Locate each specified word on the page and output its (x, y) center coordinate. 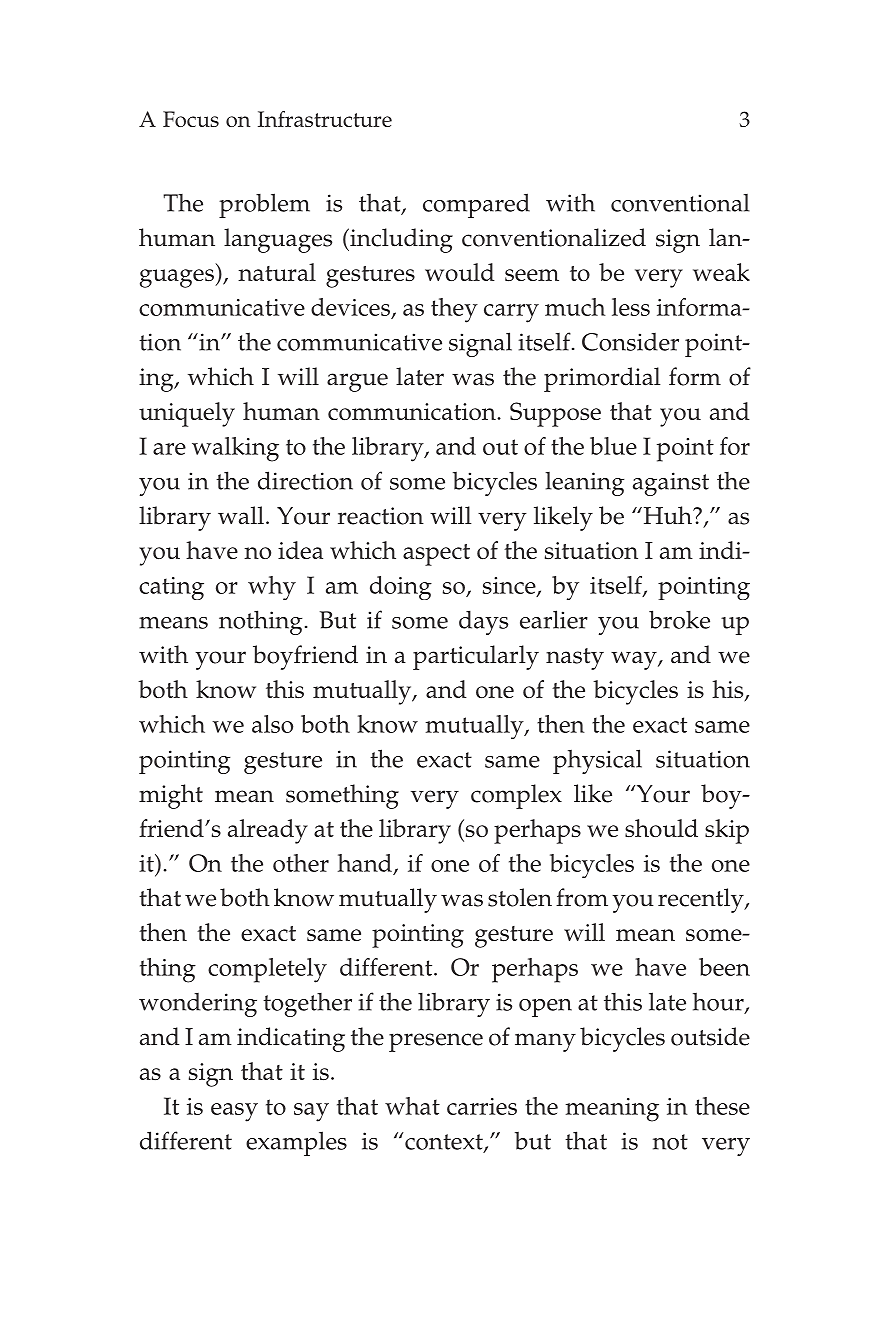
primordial (602, 379)
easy (234, 1112)
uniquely (187, 414)
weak (721, 272)
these (722, 1106)
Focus (191, 119)
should (661, 828)
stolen (520, 897)
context (444, 1142)
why (272, 588)
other (301, 863)
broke (679, 619)
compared (476, 205)
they (454, 310)
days (483, 622)
